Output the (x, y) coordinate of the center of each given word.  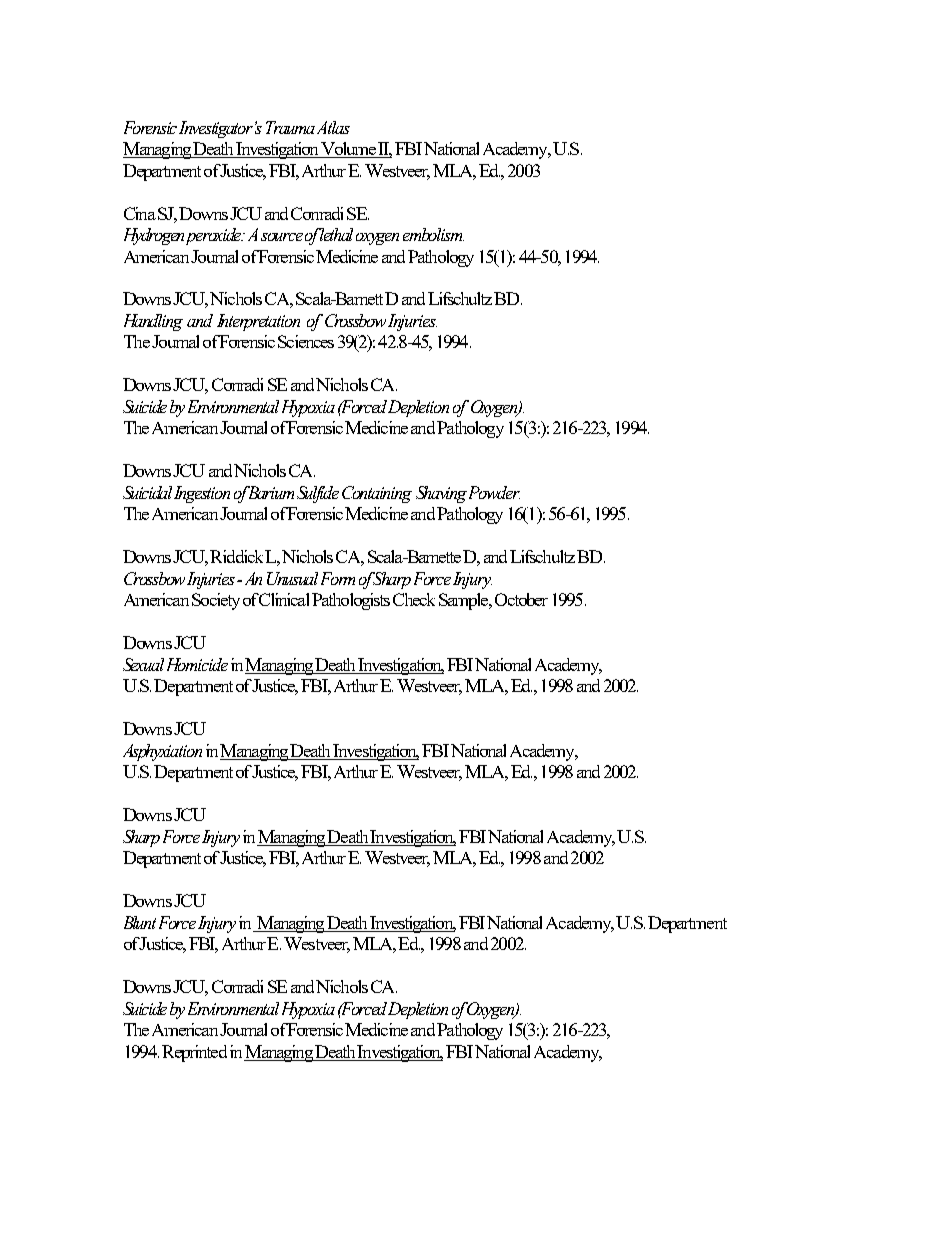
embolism (433, 234)
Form (338, 578)
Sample (465, 601)
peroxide (215, 236)
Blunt (140, 922)
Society (216, 601)
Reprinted (194, 1053)
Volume (349, 150)
